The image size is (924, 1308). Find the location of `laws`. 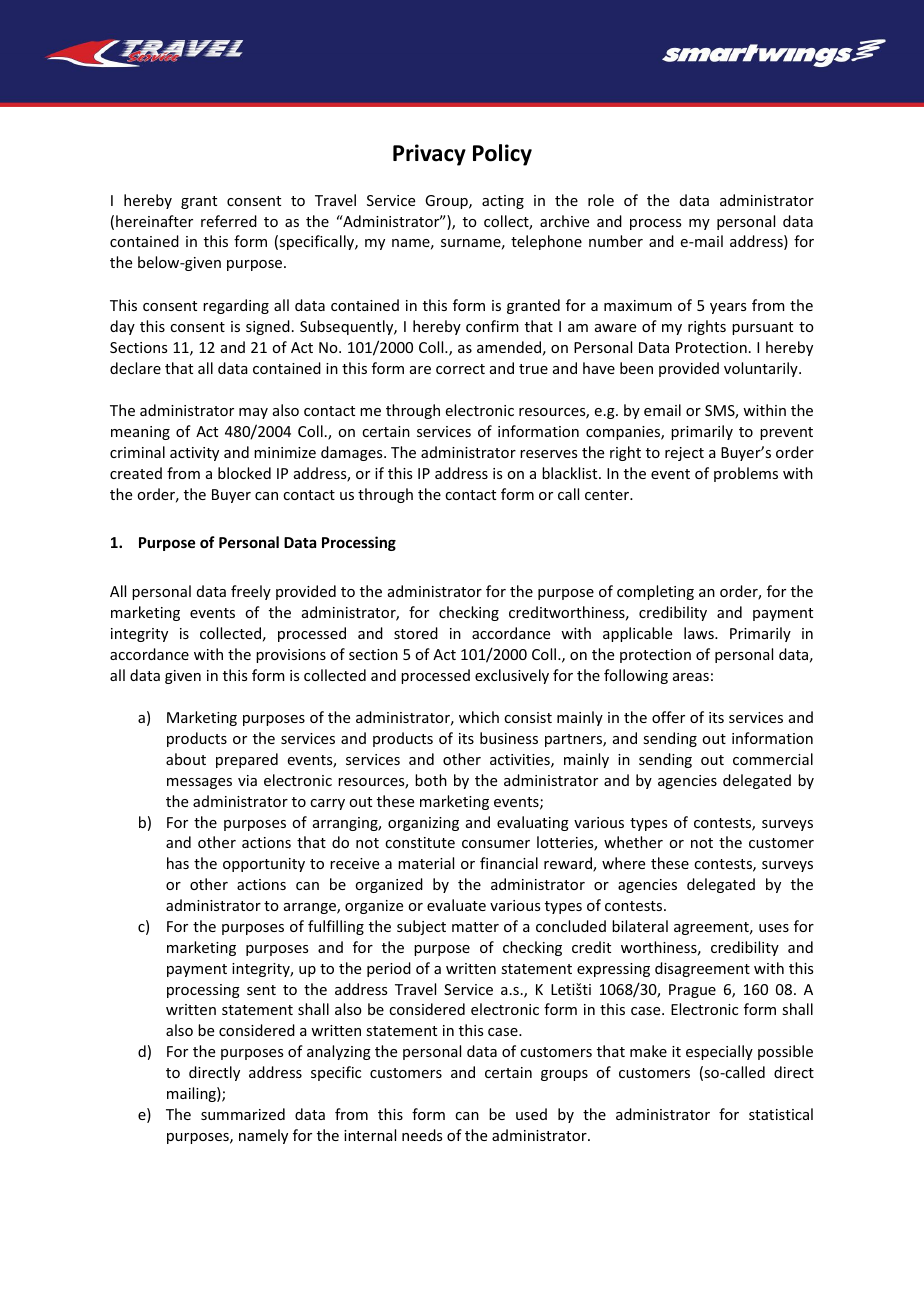

laws is located at coordinates (700, 633).
